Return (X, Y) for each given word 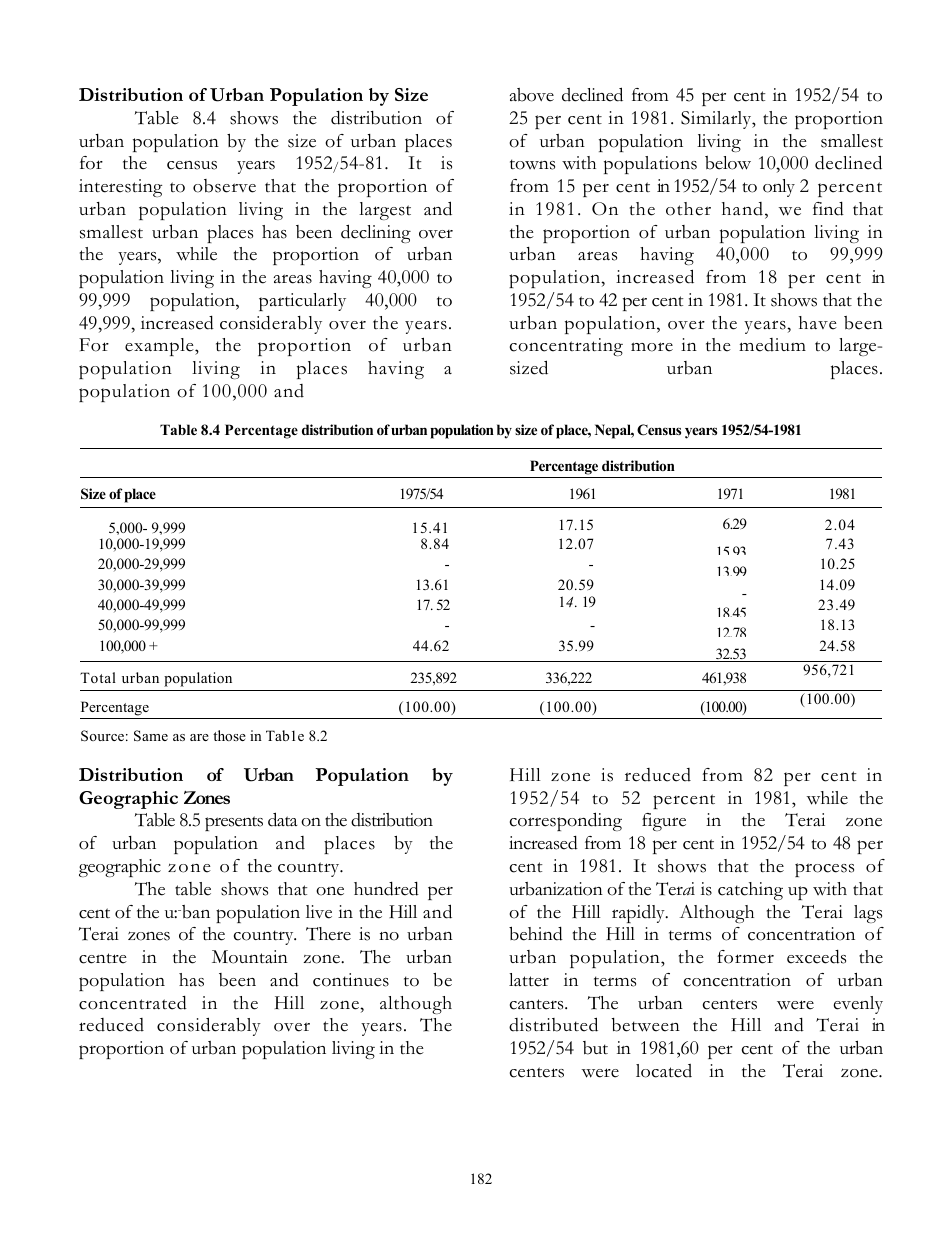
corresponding (566, 821)
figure (664, 822)
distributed (553, 1024)
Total (98, 677)
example (160, 347)
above (532, 95)
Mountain (250, 957)
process (824, 870)
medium (772, 345)
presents (234, 823)
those (229, 735)
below (728, 163)
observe (224, 186)
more (652, 347)
